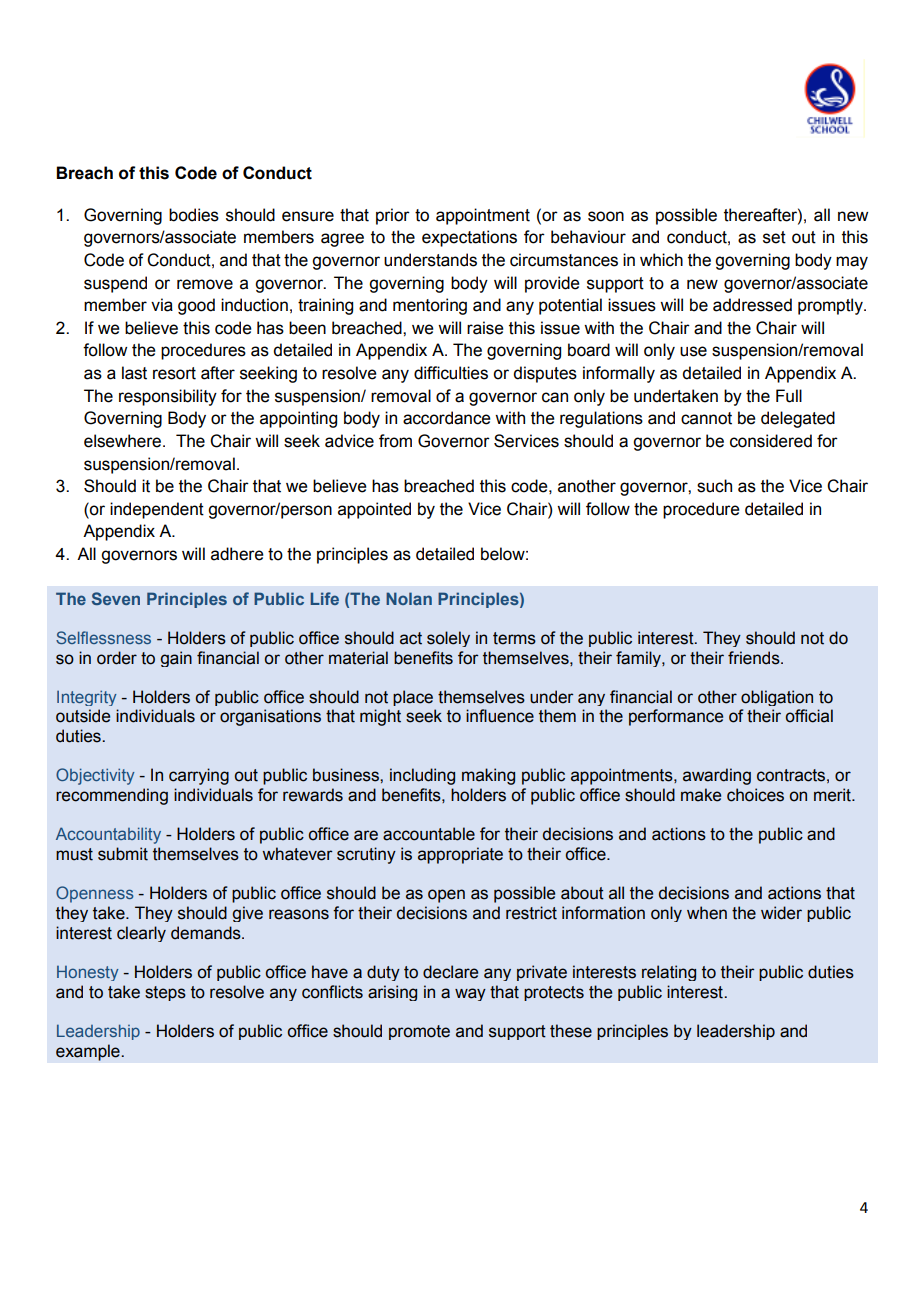  What do you see at coordinates (165, 993) in the screenshot?
I see `steps` at bounding box center [165, 993].
